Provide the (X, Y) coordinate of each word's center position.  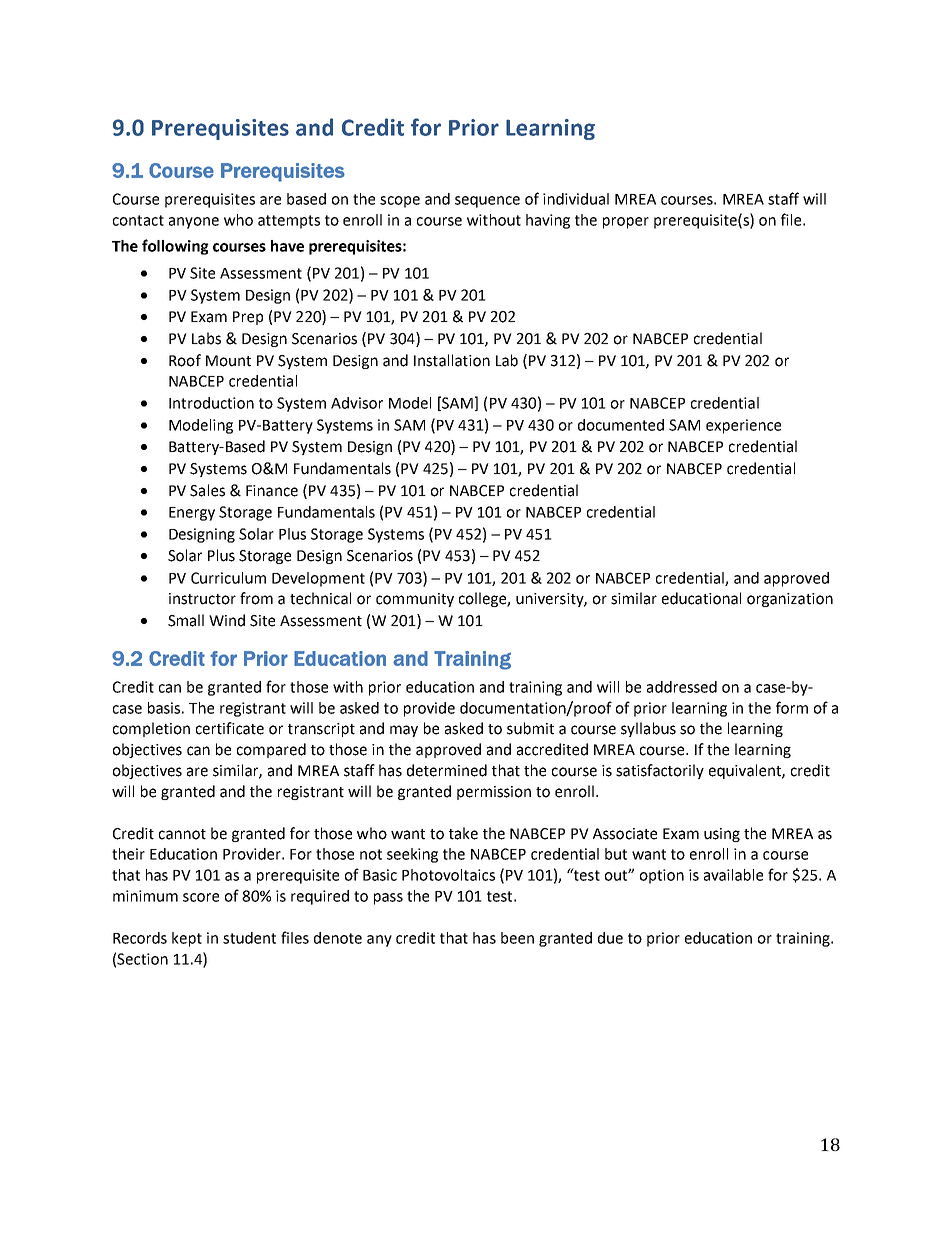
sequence (487, 202)
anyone (194, 223)
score (201, 897)
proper (626, 223)
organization (790, 600)
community (415, 600)
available (733, 875)
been (517, 938)
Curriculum (228, 578)
